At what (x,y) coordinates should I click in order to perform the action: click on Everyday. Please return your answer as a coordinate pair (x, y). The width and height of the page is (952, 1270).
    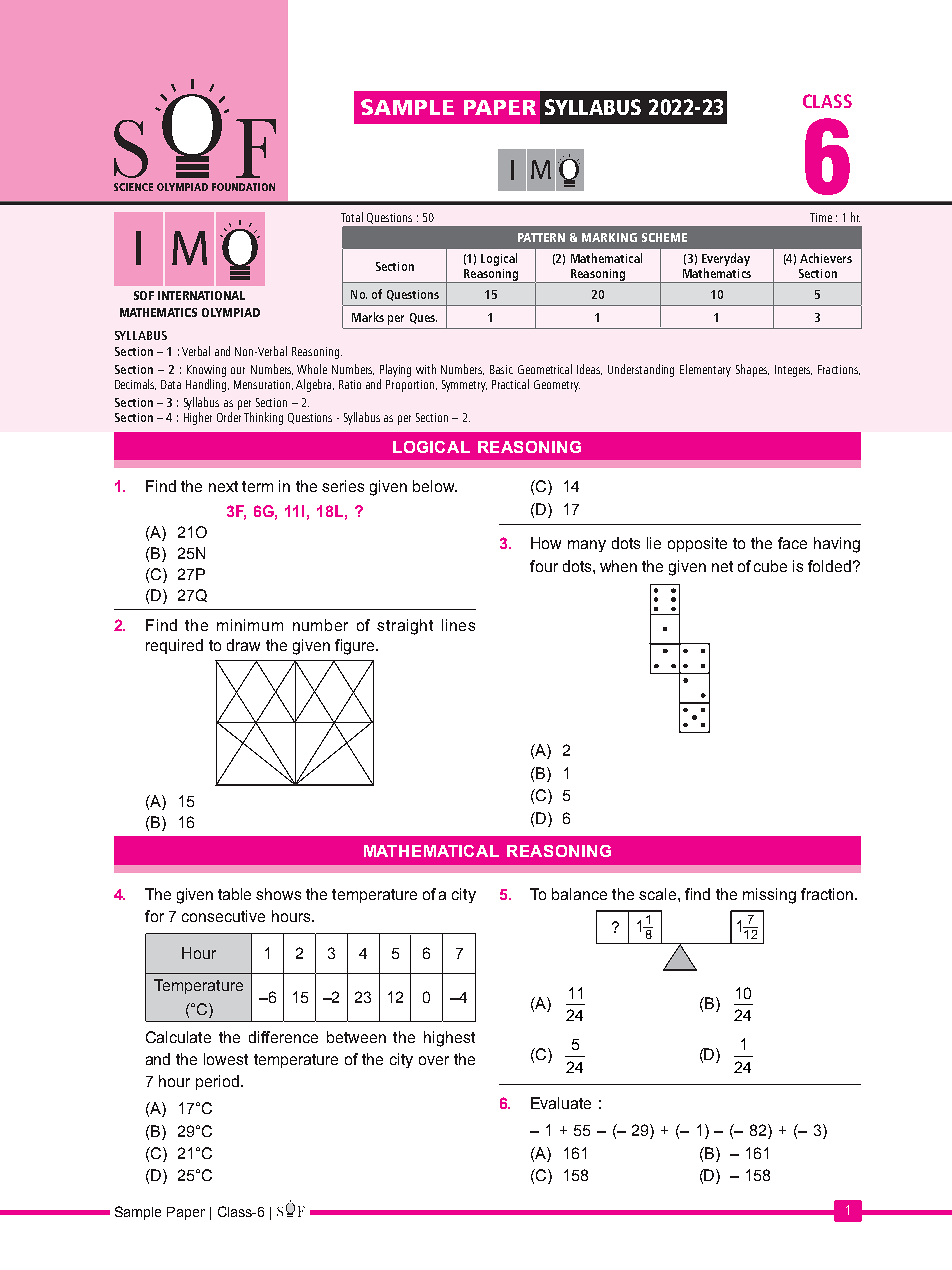
    Looking at the image, I should click on (726, 259).
